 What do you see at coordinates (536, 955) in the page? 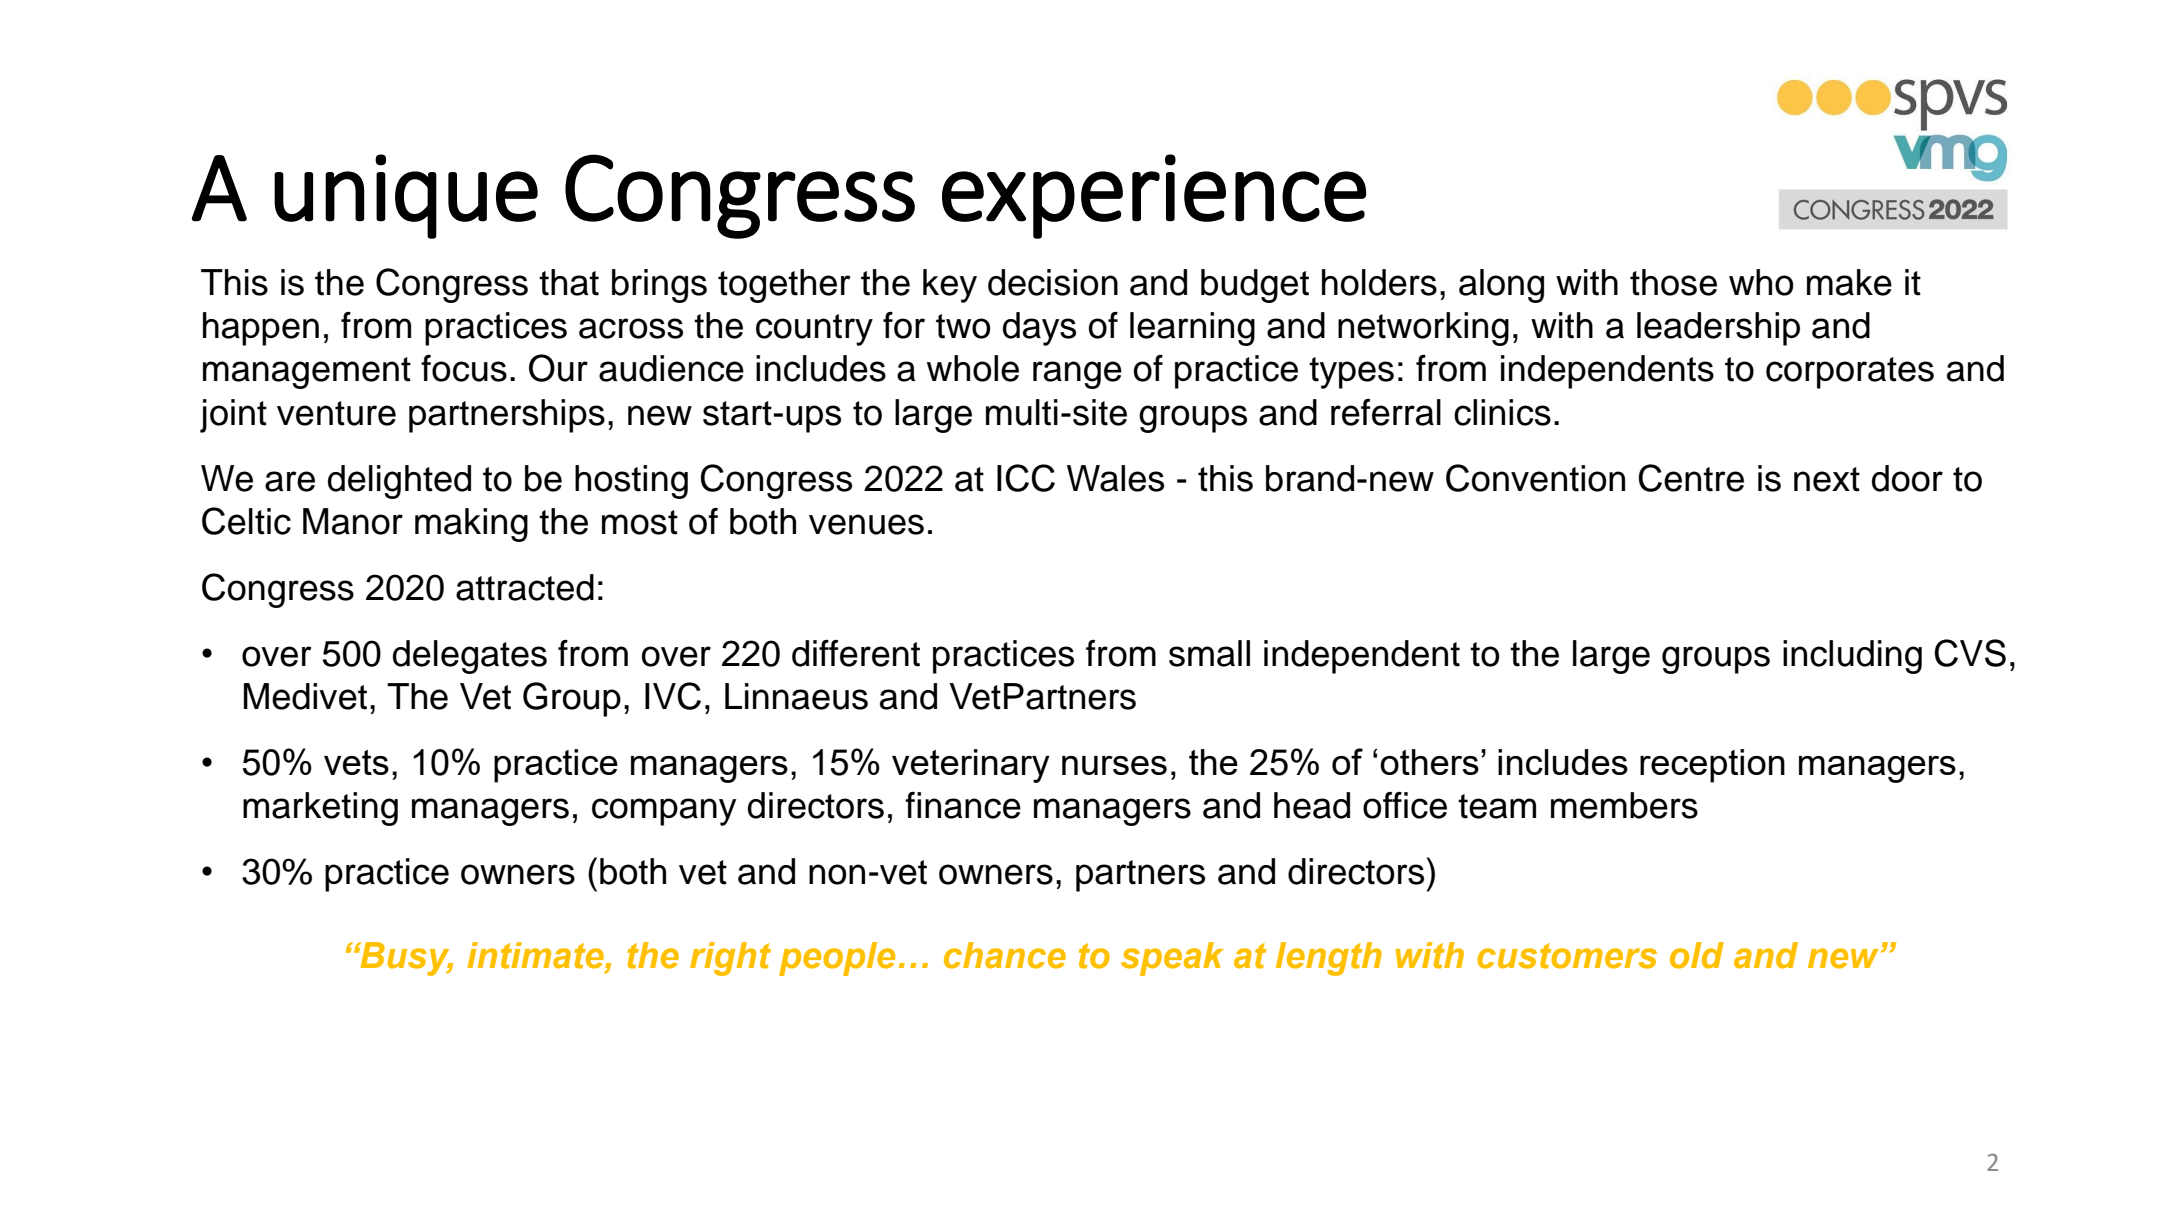
I see `intimate` at bounding box center [536, 955].
